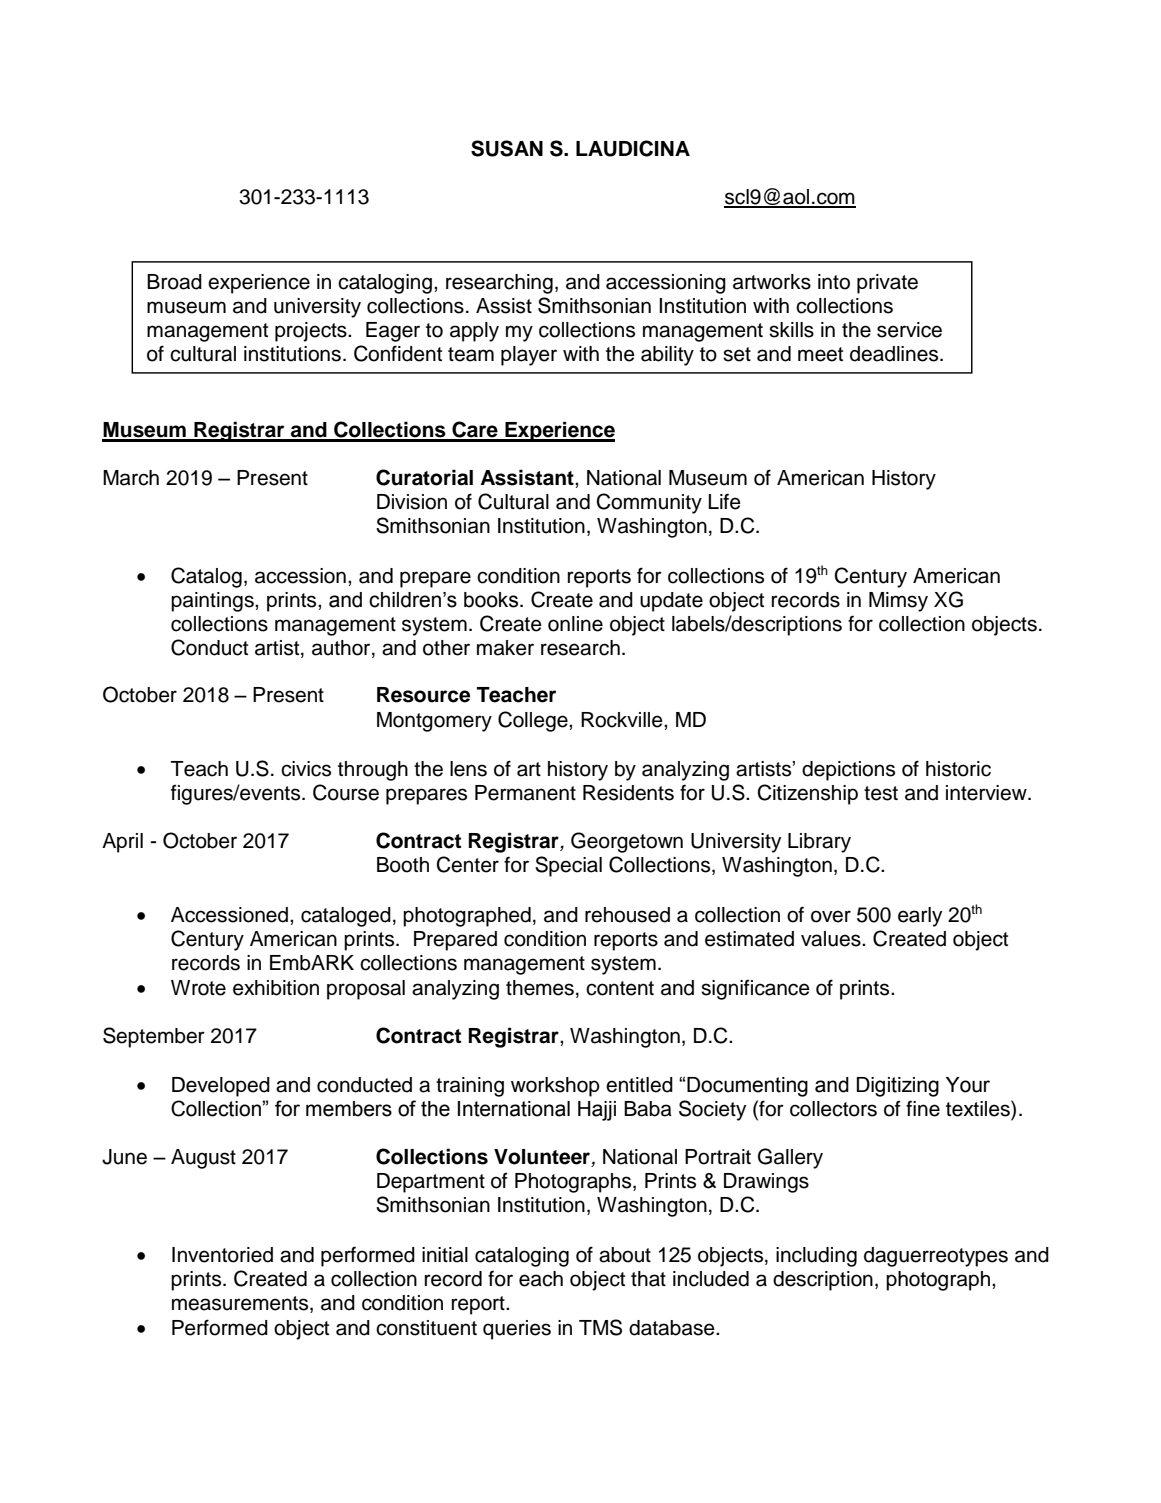  Describe the element at coordinates (492, 600) in the screenshot. I see `books` at that location.
